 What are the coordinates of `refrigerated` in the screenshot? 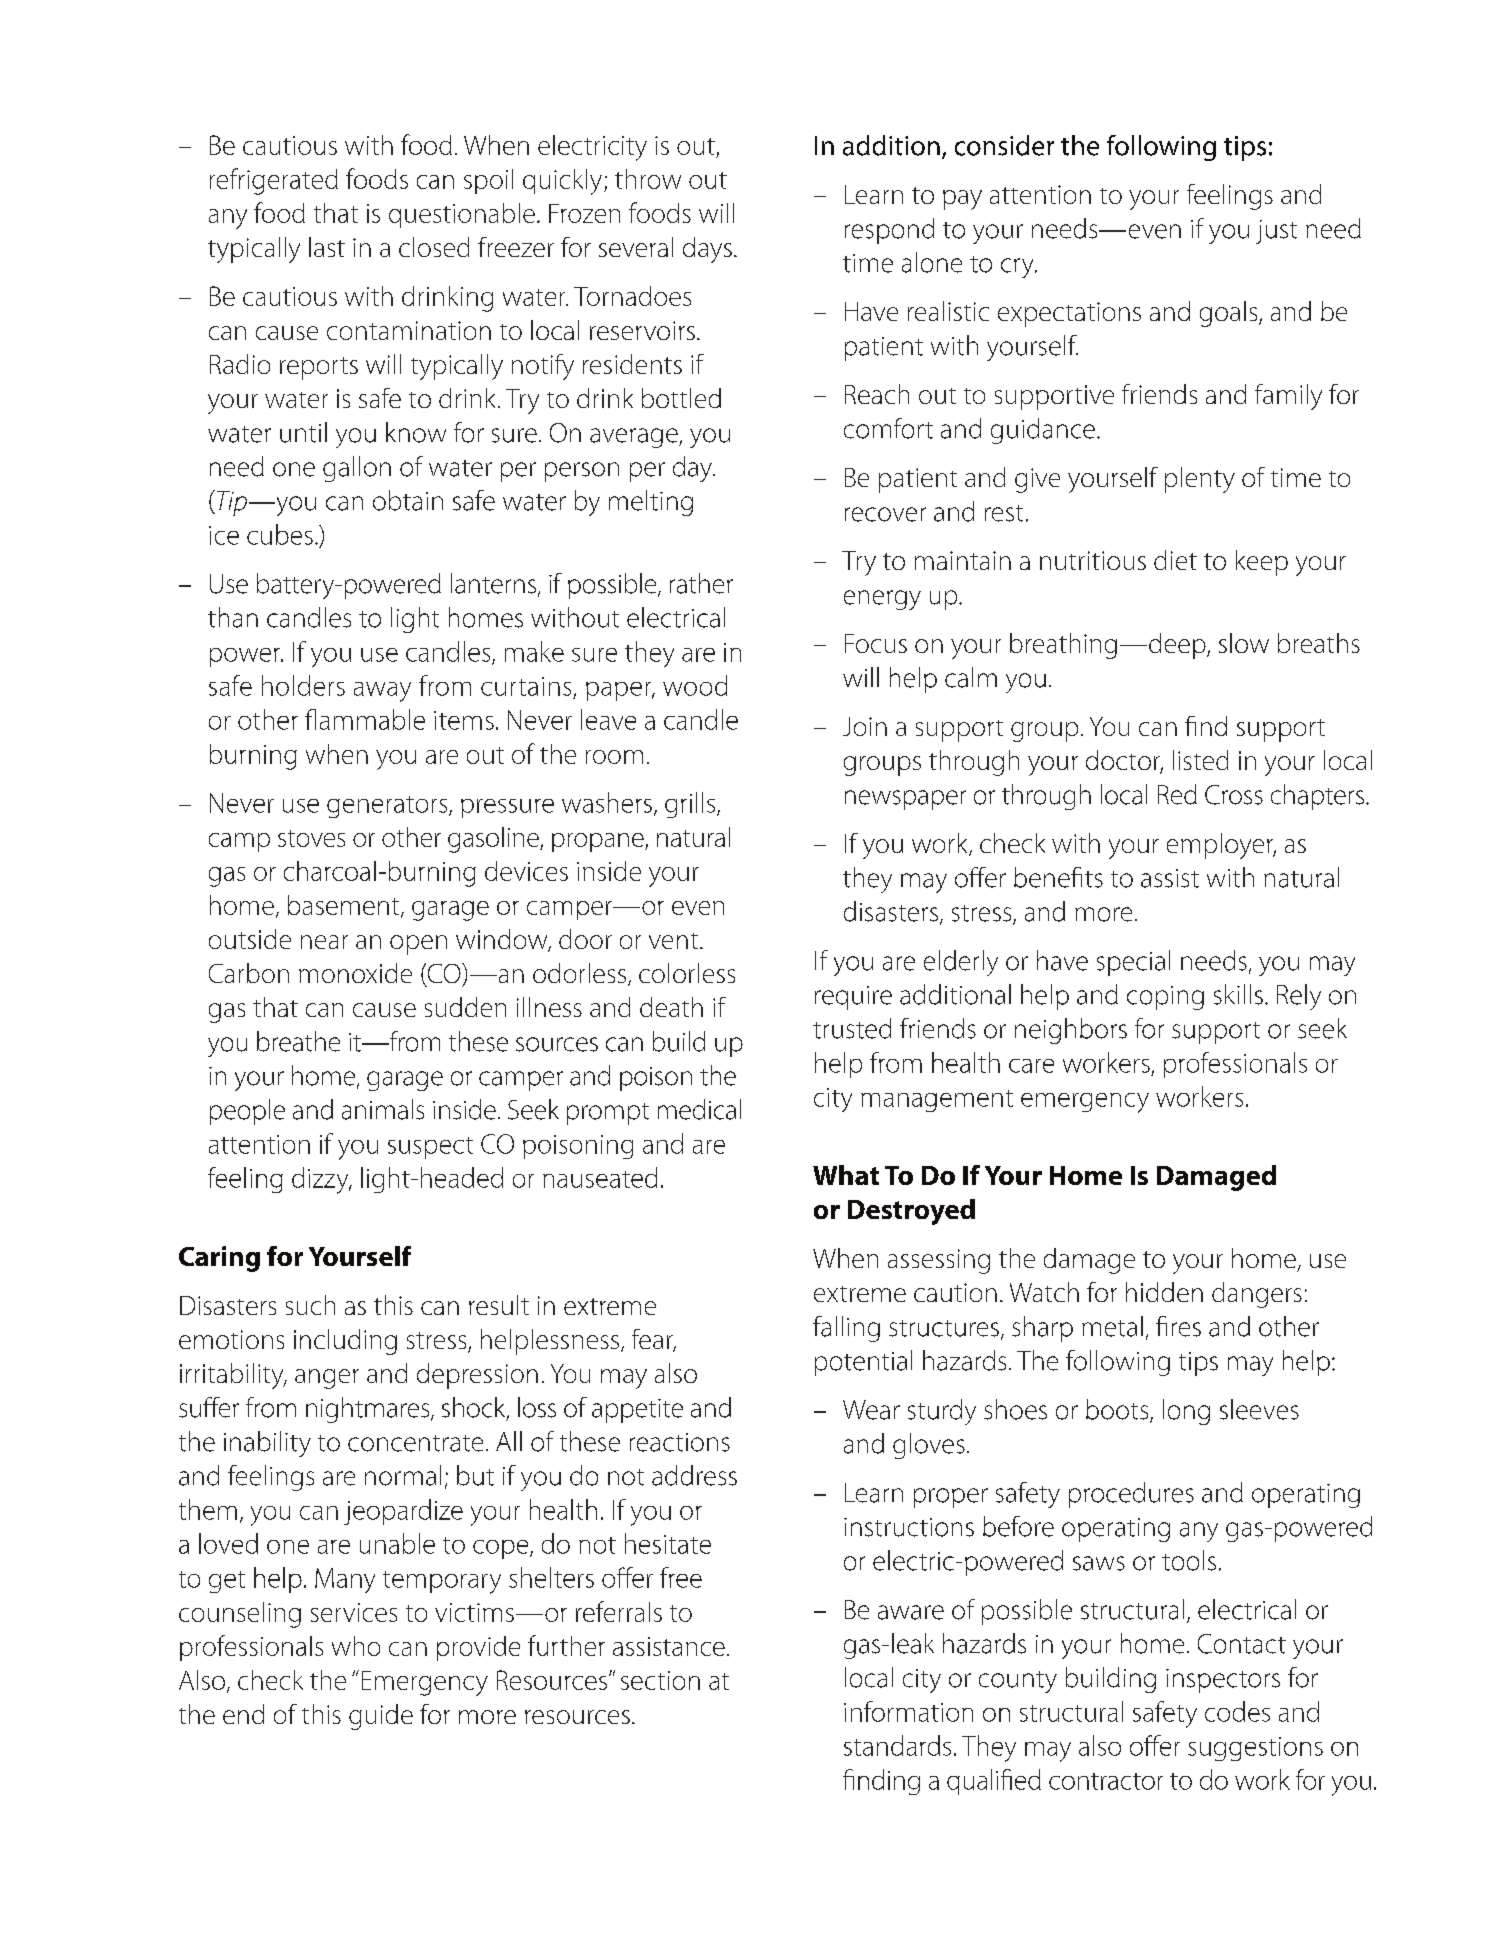 It's located at (274, 181).
